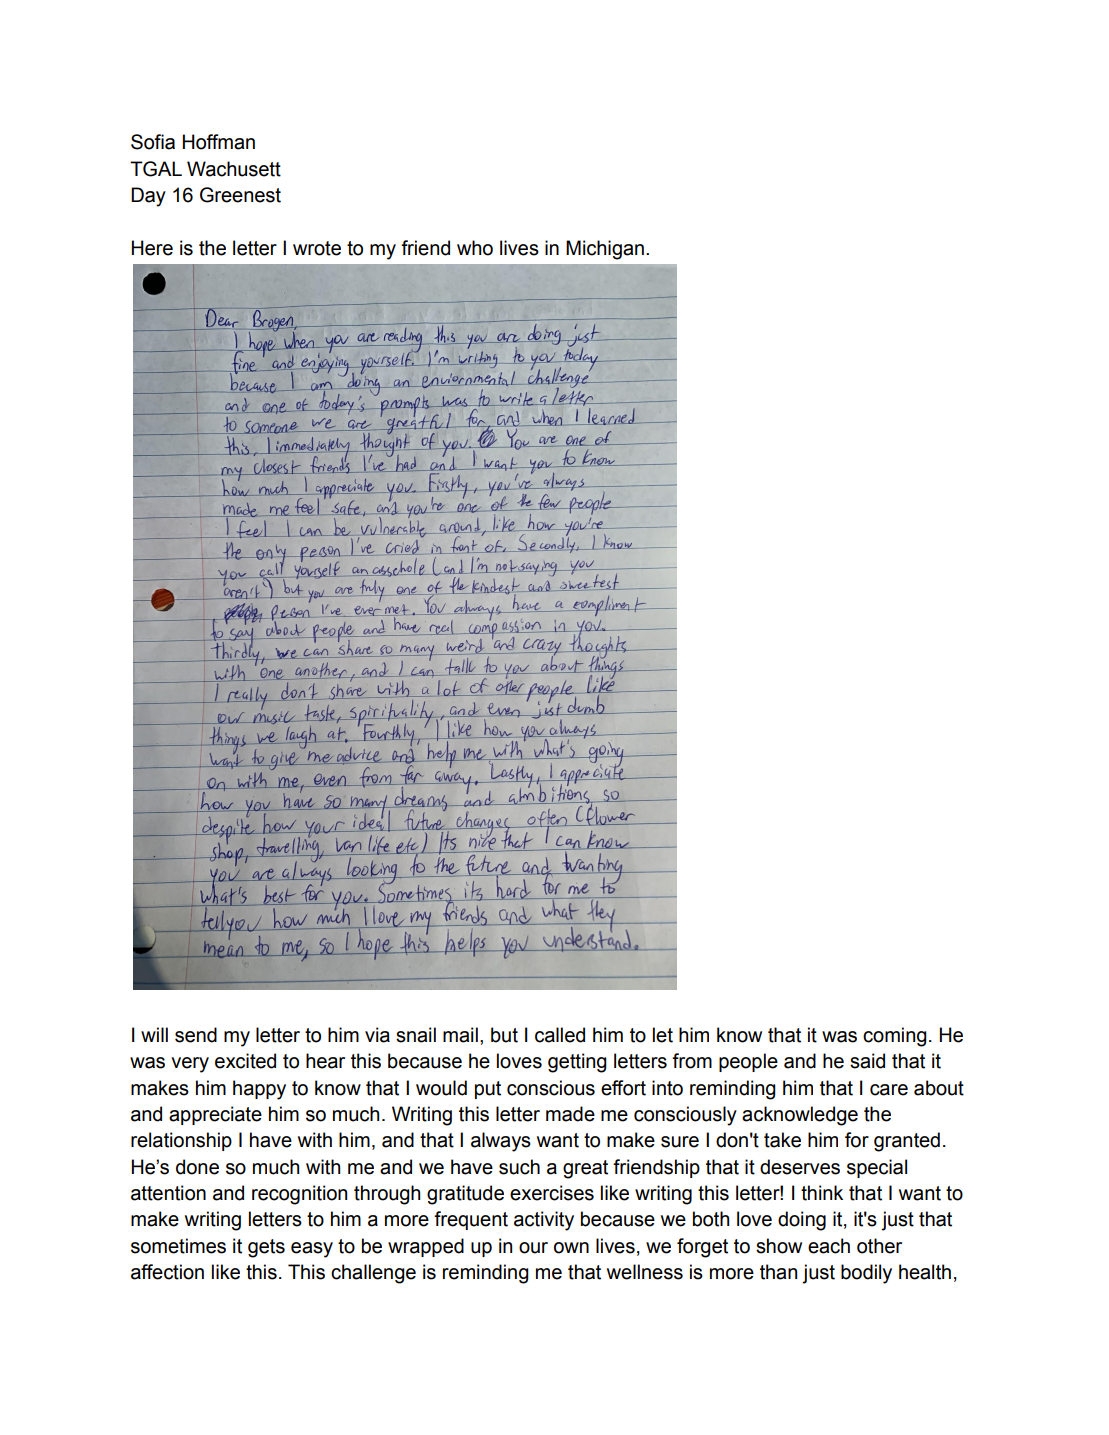 Image resolution: width=1109 pixels, height=1435 pixels. Describe the element at coordinates (560, 1035) in the screenshot. I see `called` at that location.
